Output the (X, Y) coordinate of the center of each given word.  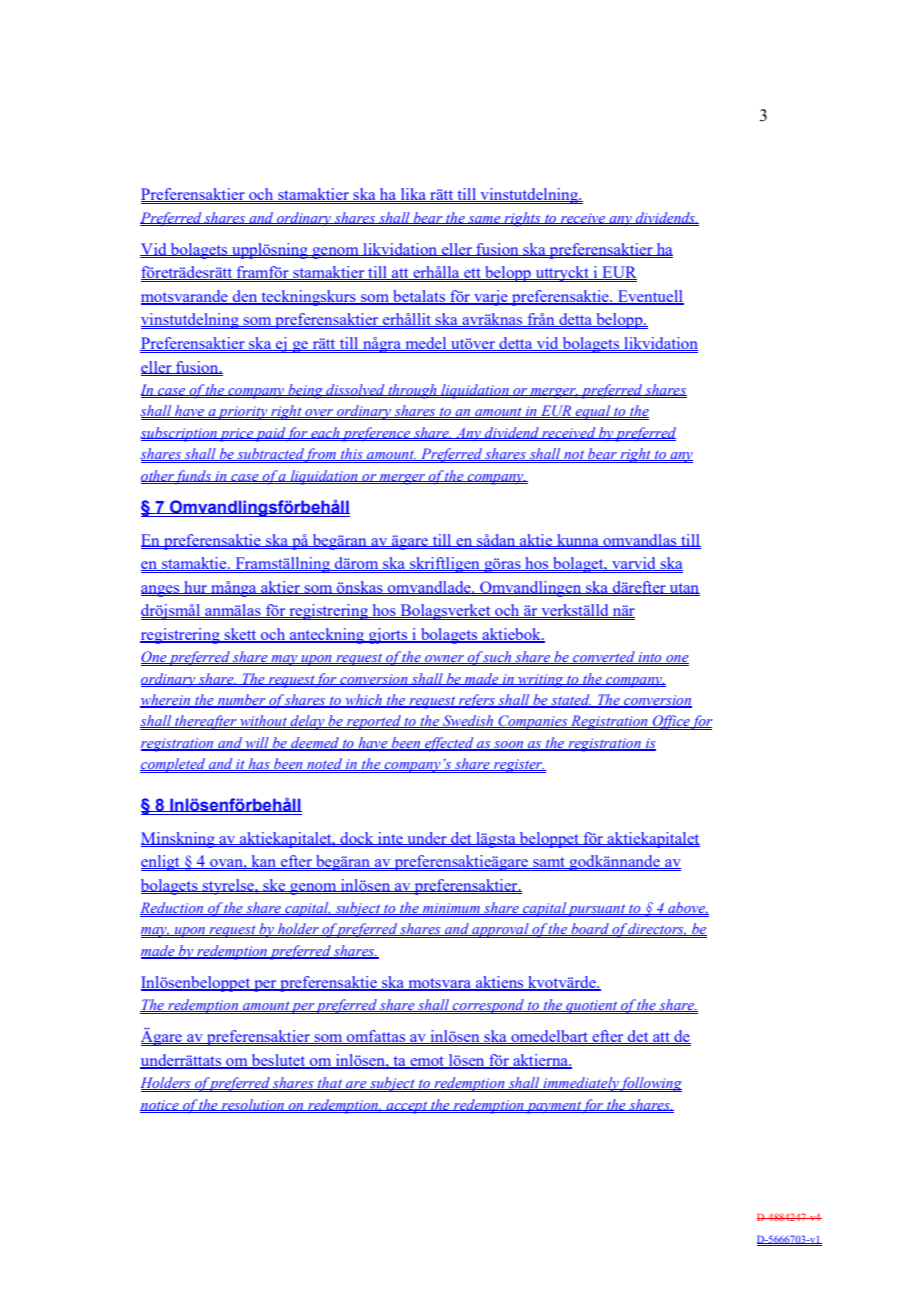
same (484, 220)
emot (427, 1062)
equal (593, 412)
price (236, 435)
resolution (253, 1105)
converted (604, 657)
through (412, 391)
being (305, 391)
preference (377, 434)
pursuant (597, 910)
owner (444, 659)
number (241, 701)
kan (264, 862)
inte (390, 838)
